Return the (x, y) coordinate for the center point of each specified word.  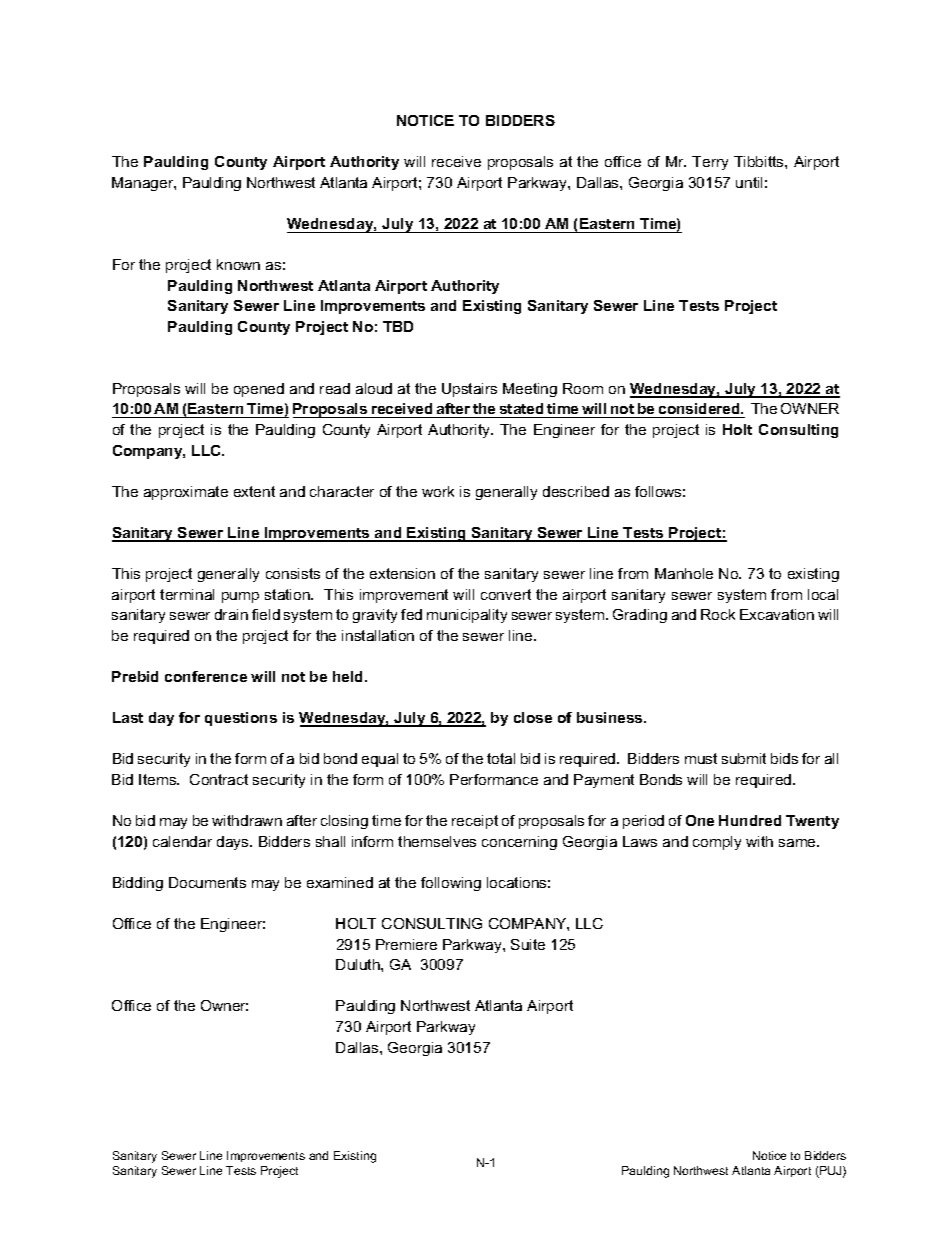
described (576, 491)
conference (206, 676)
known (238, 264)
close (533, 717)
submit (744, 758)
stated (521, 410)
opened (259, 390)
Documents (207, 882)
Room (583, 388)
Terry (710, 163)
